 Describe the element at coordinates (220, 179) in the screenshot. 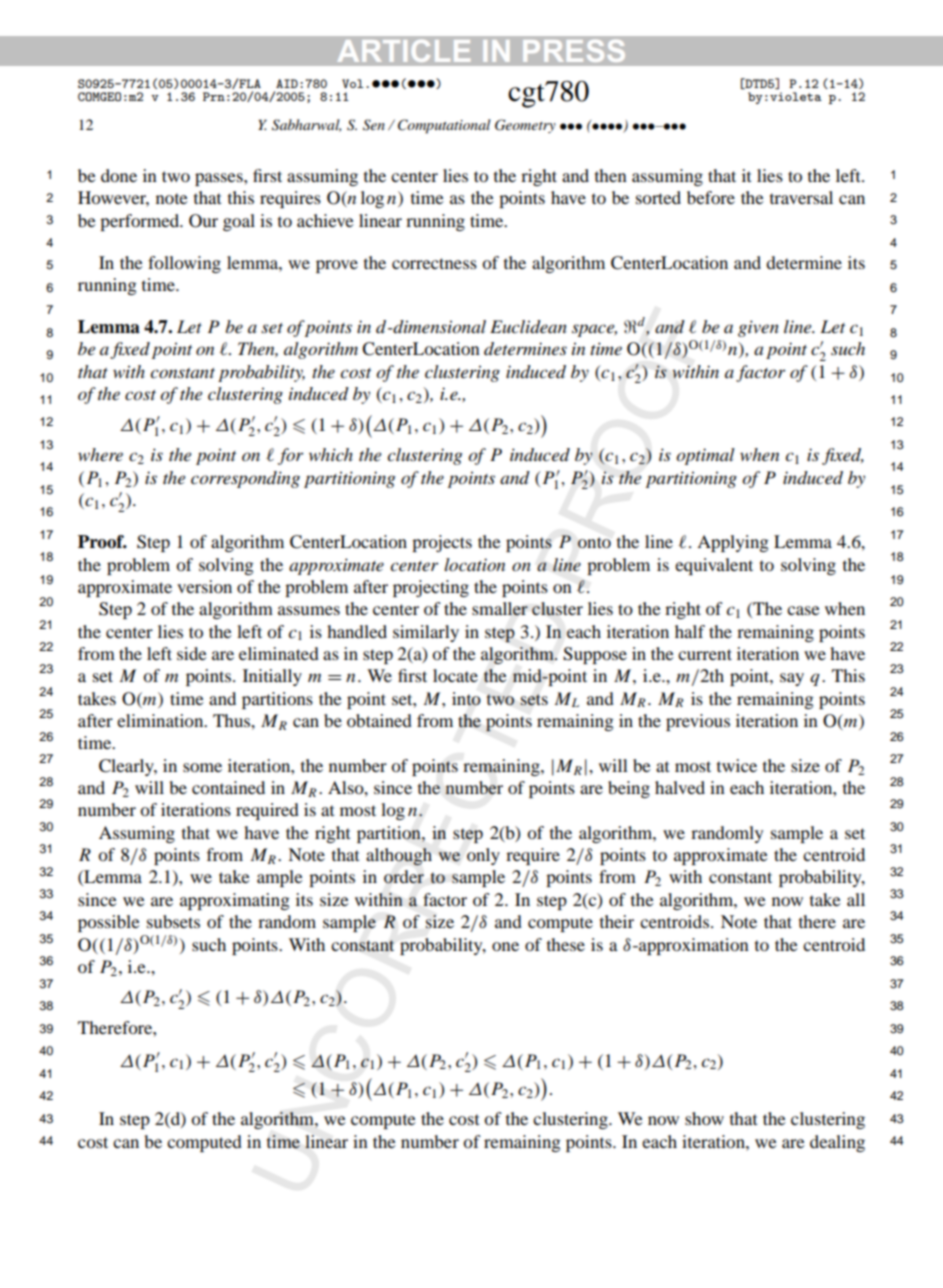

I see `passes` at that location.
